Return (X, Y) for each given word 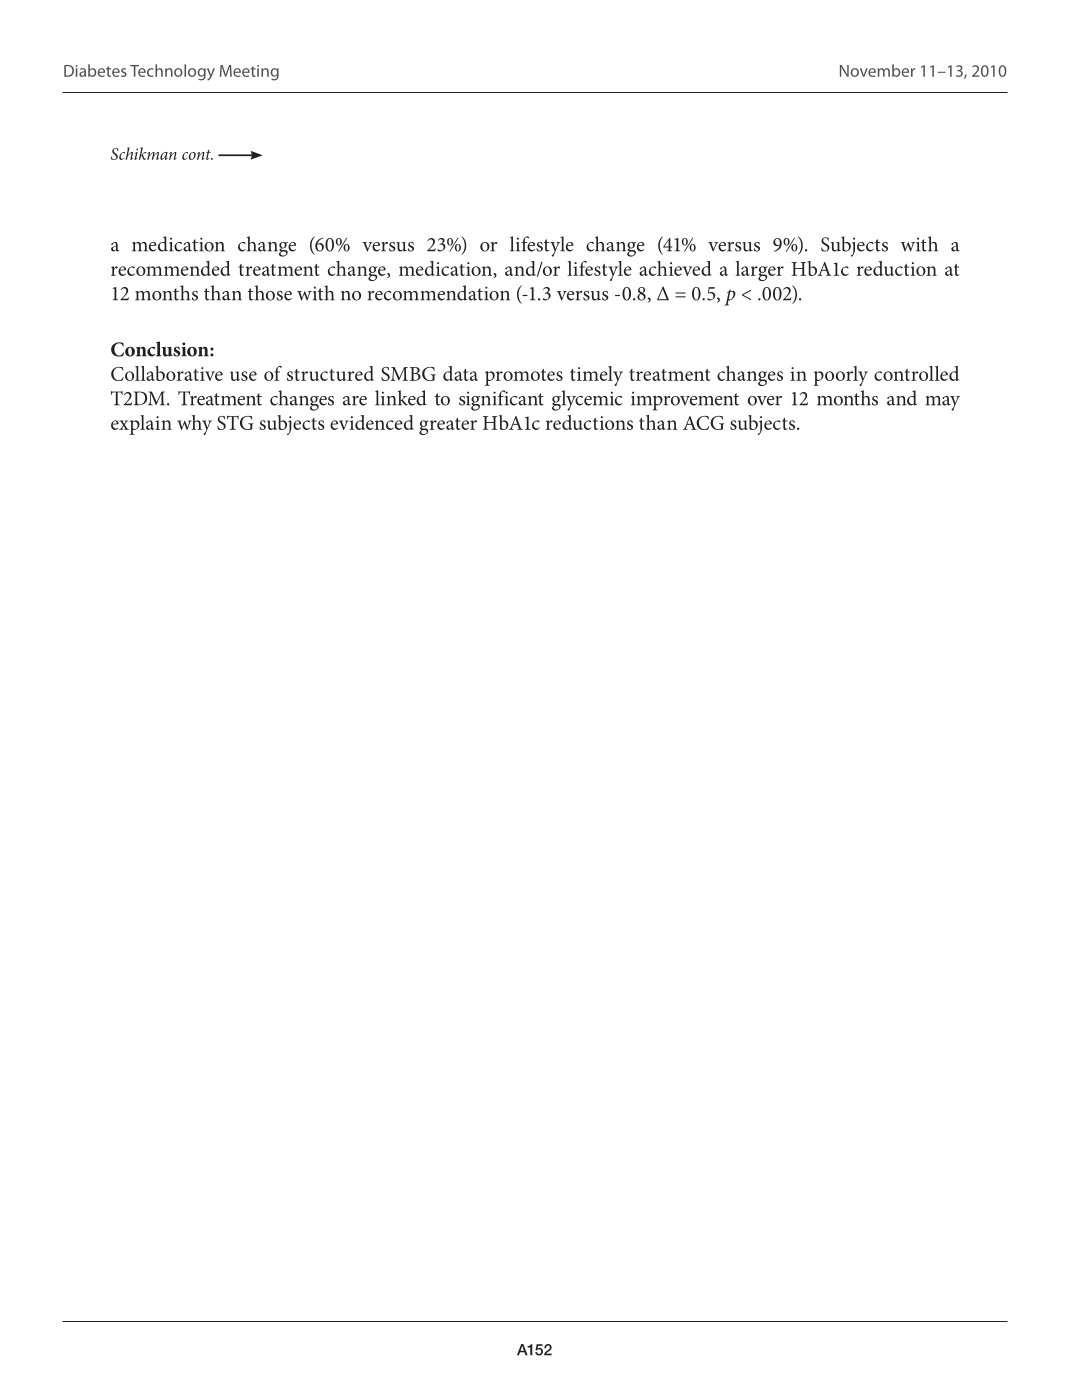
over (765, 401)
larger (759, 271)
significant (501, 400)
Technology (172, 72)
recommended (170, 268)
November (877, 70)
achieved (675, 268)
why (194, 425)
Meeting (249, 73)
